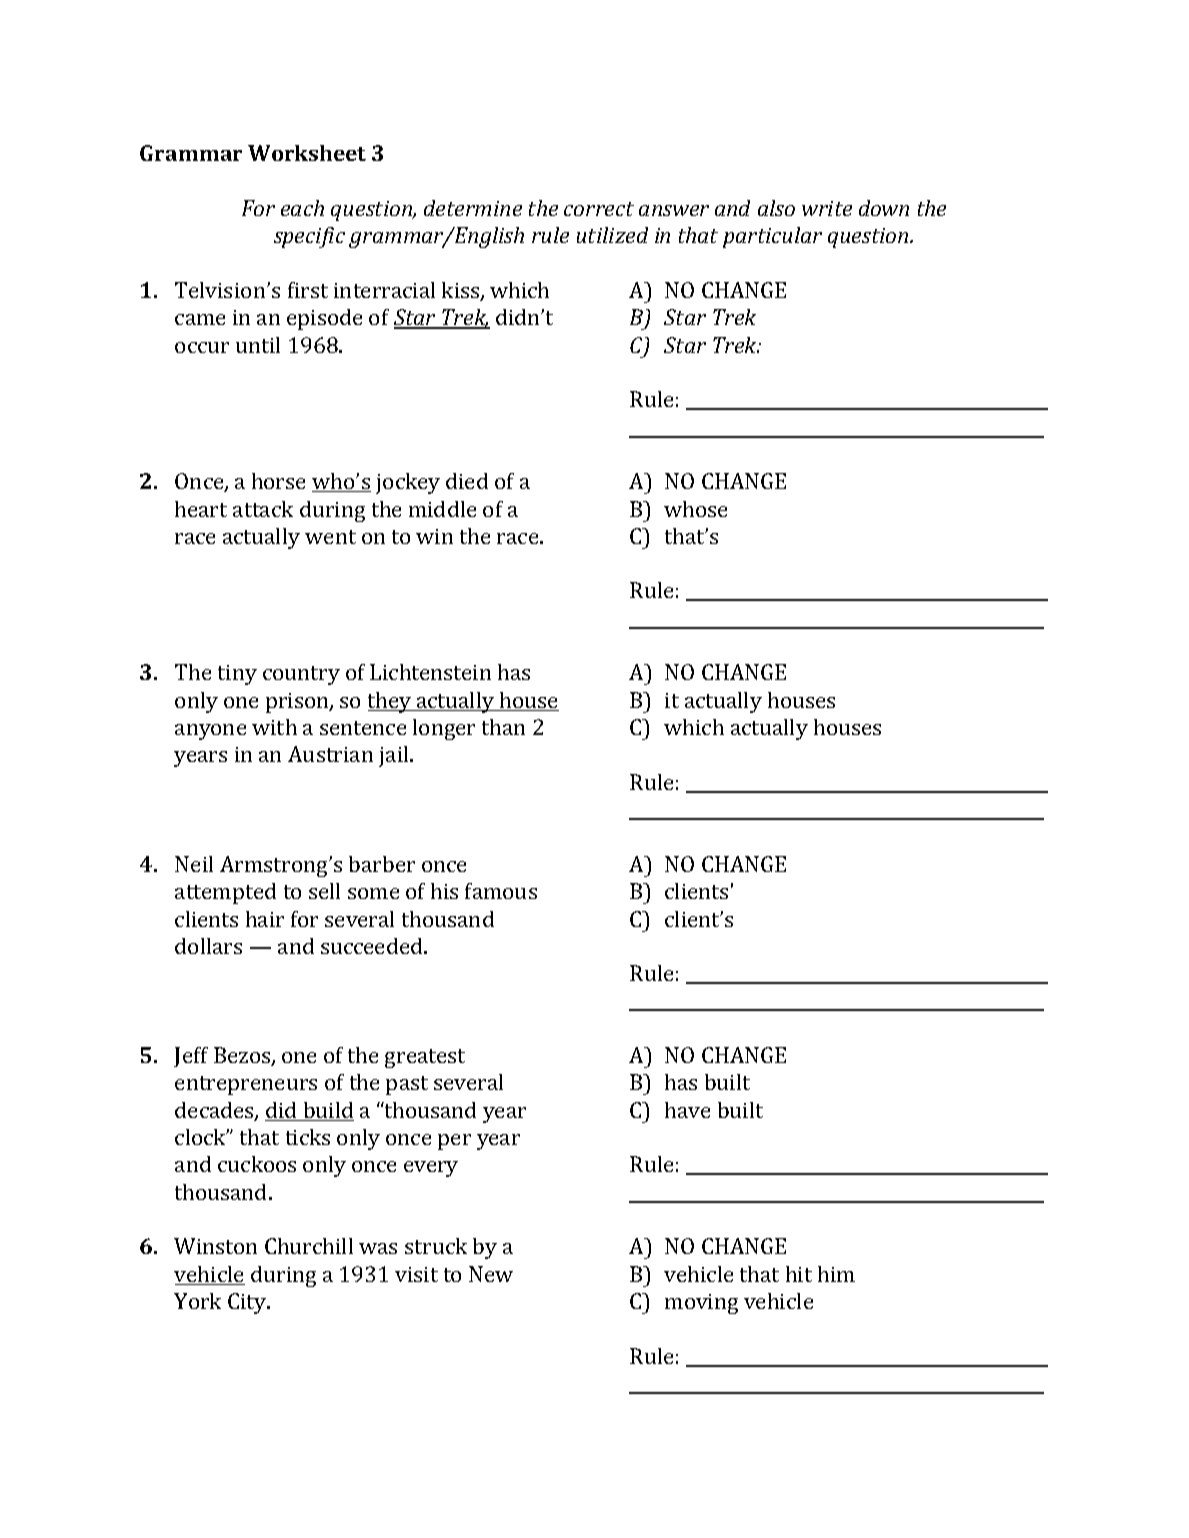  What do you see at coordinates (599, 209) in the page?
I see `correct` at bounding box center [599, 209].
